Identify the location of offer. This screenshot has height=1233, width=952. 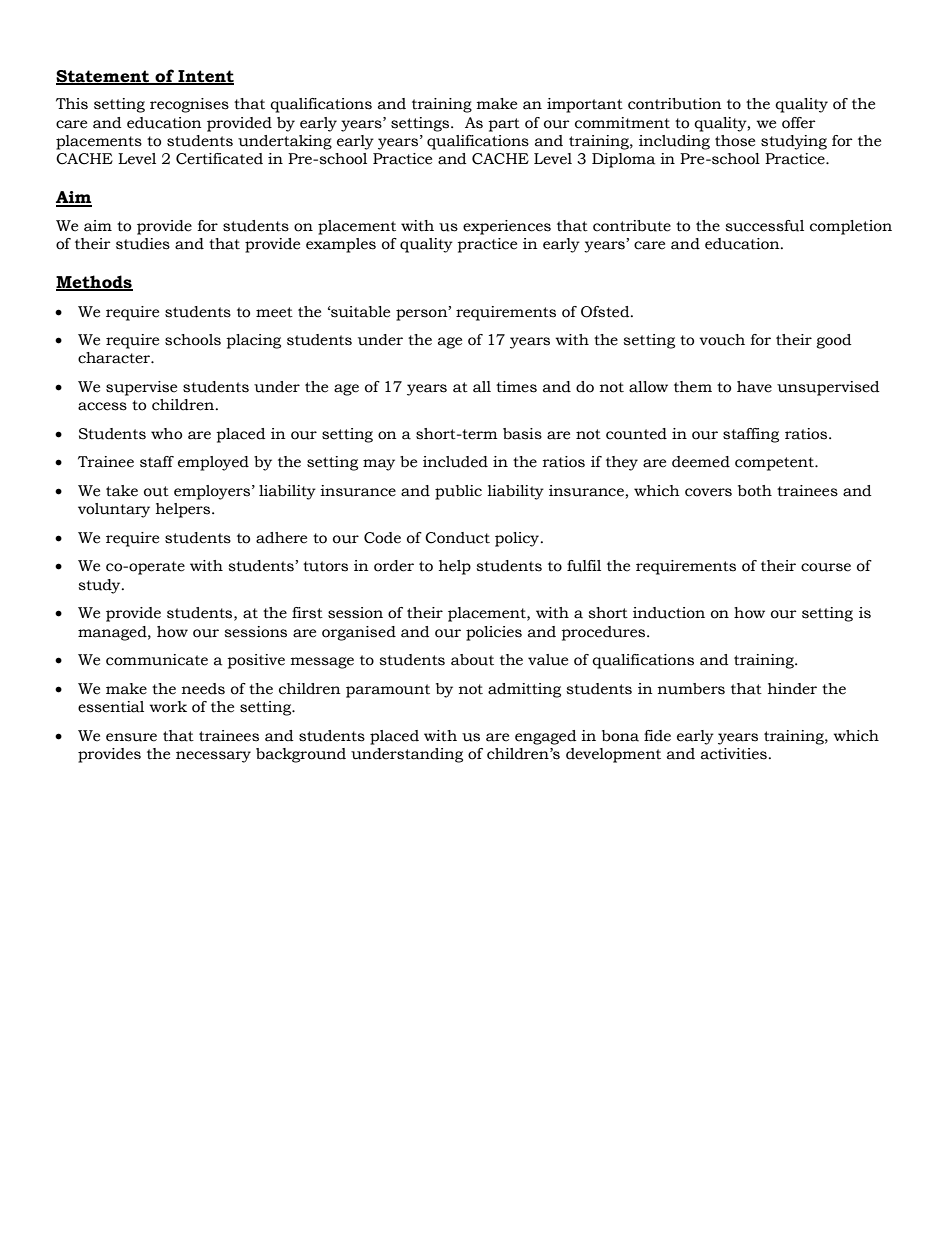
(799, 123).
